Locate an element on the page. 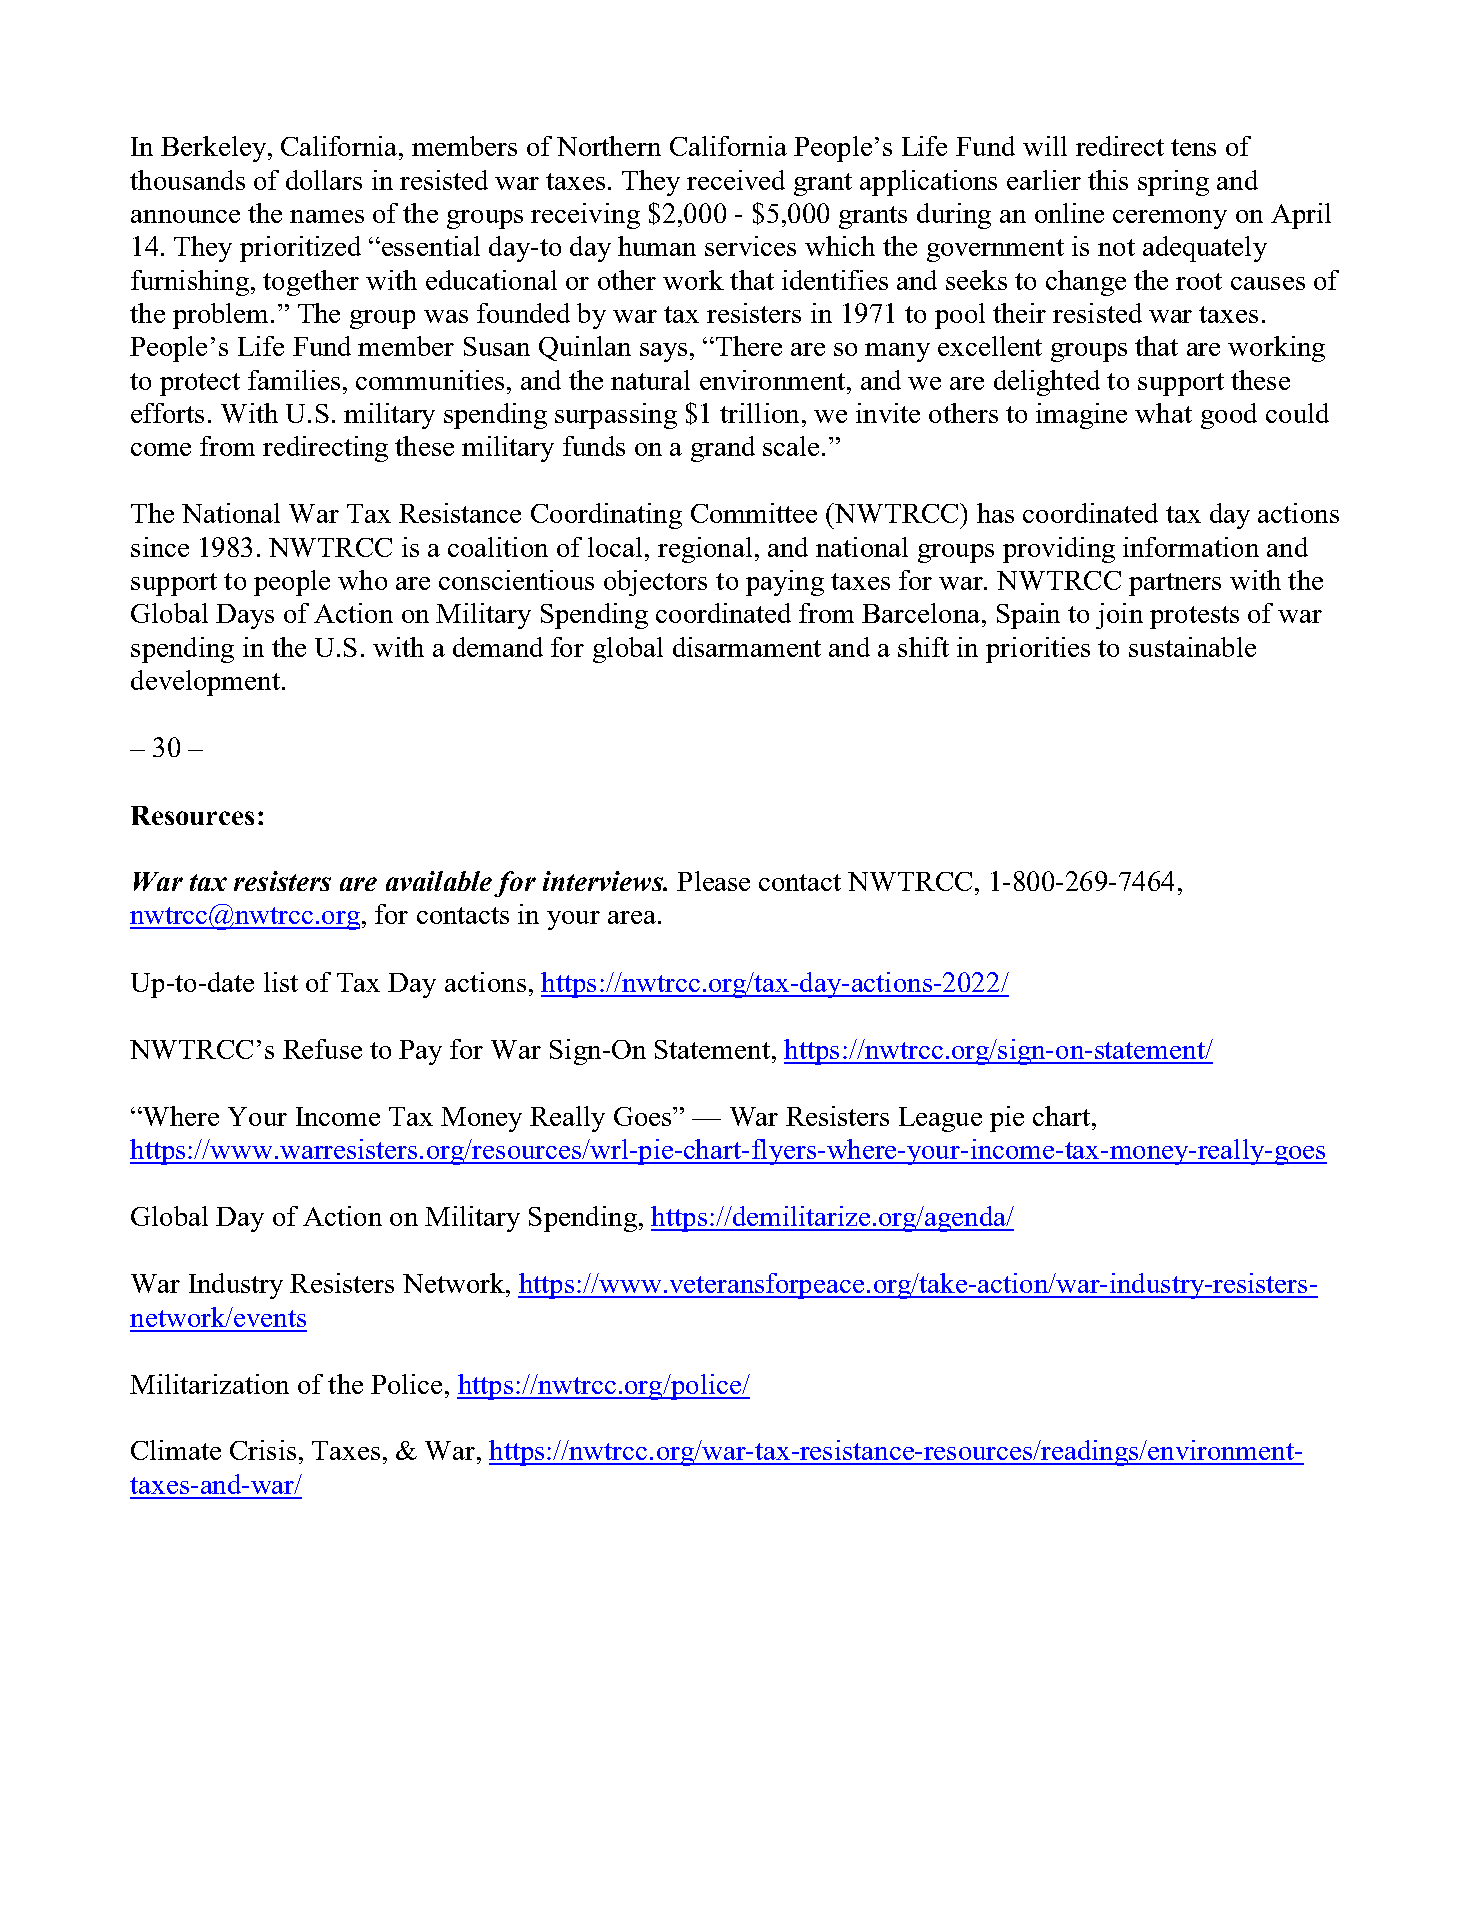  partners is located at coordinates (1175, 584).
